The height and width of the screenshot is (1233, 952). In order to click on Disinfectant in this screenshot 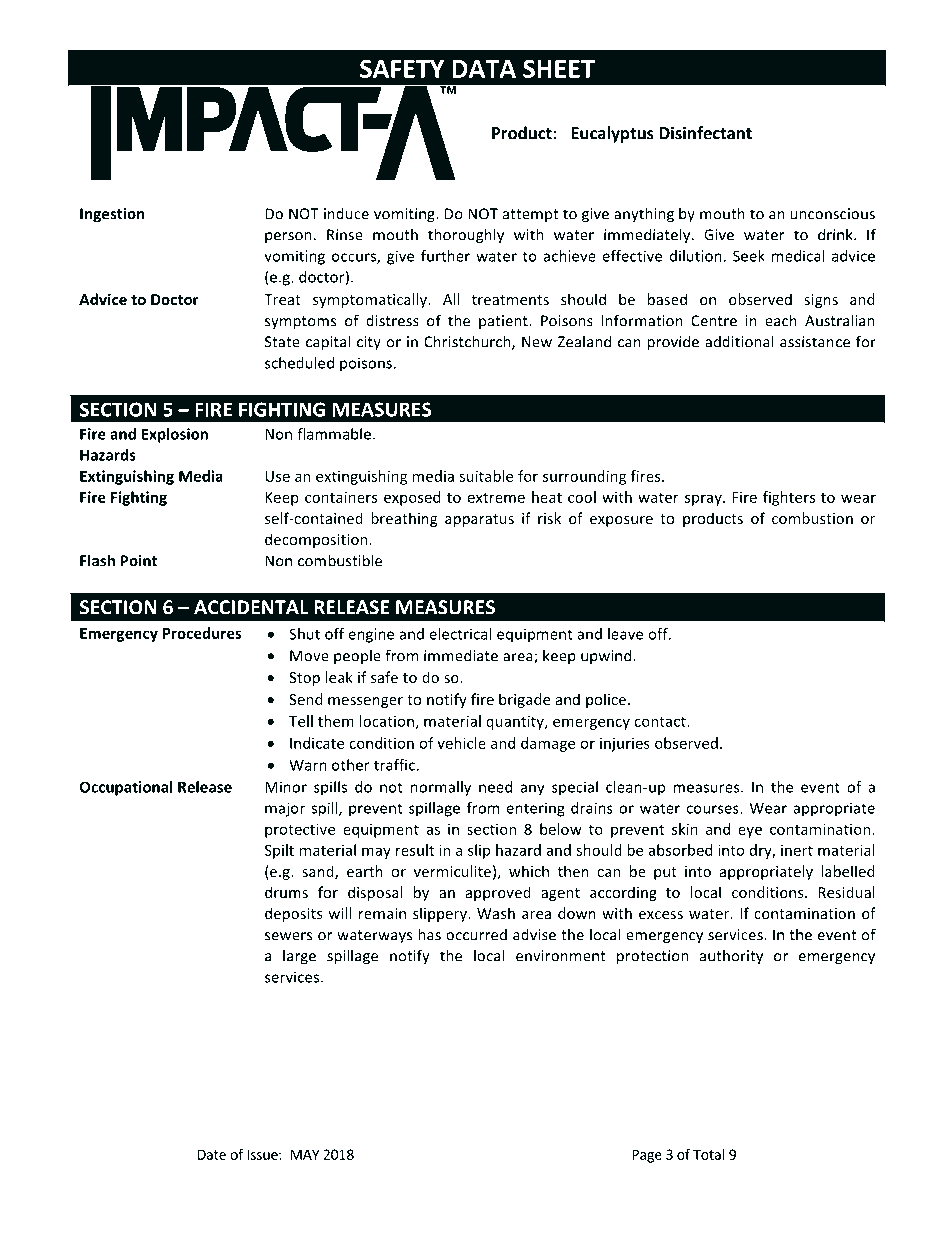, I will do `click(705, 133)`.
